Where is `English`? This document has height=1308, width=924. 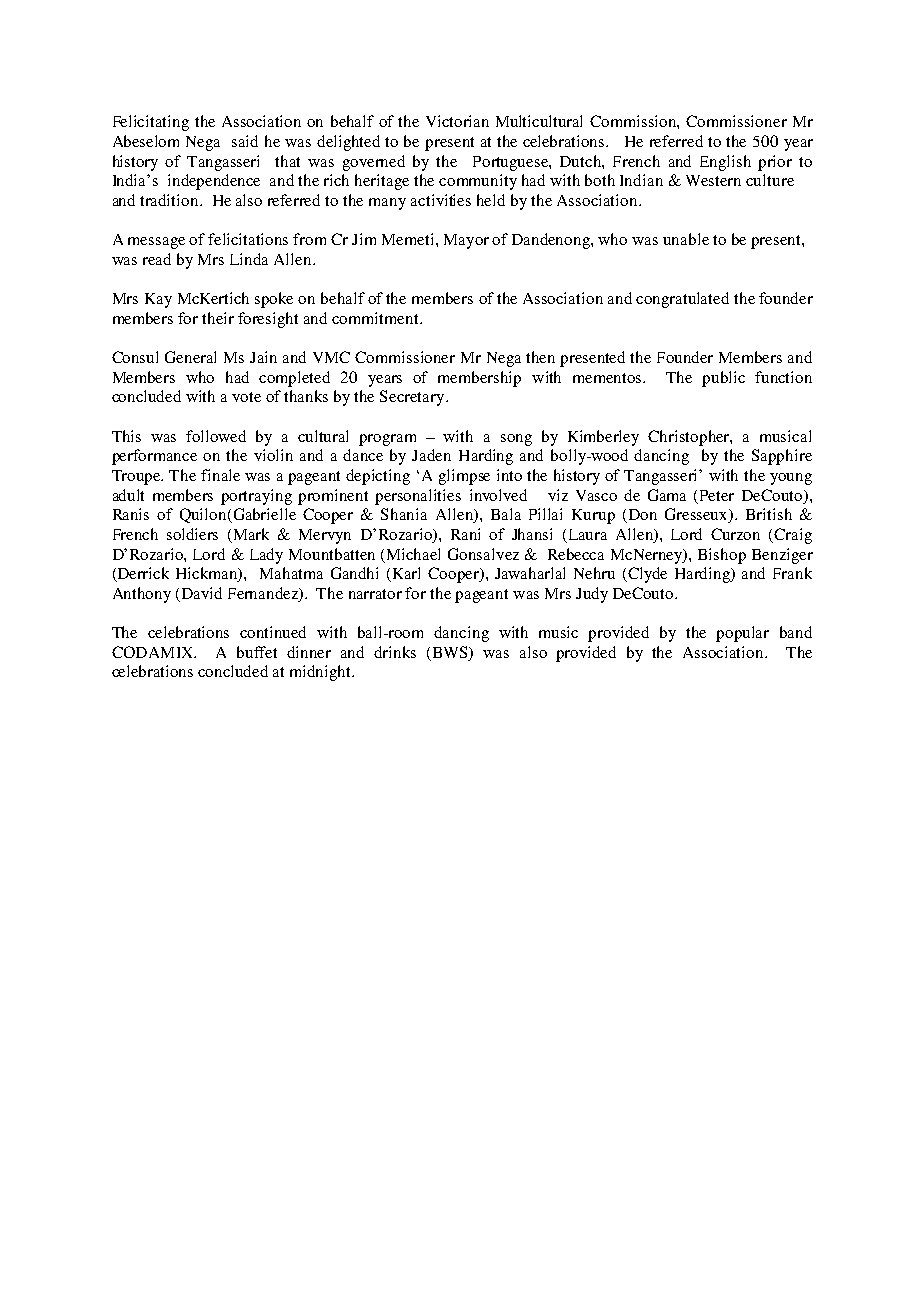
English is located at coordinates (725, 163).
